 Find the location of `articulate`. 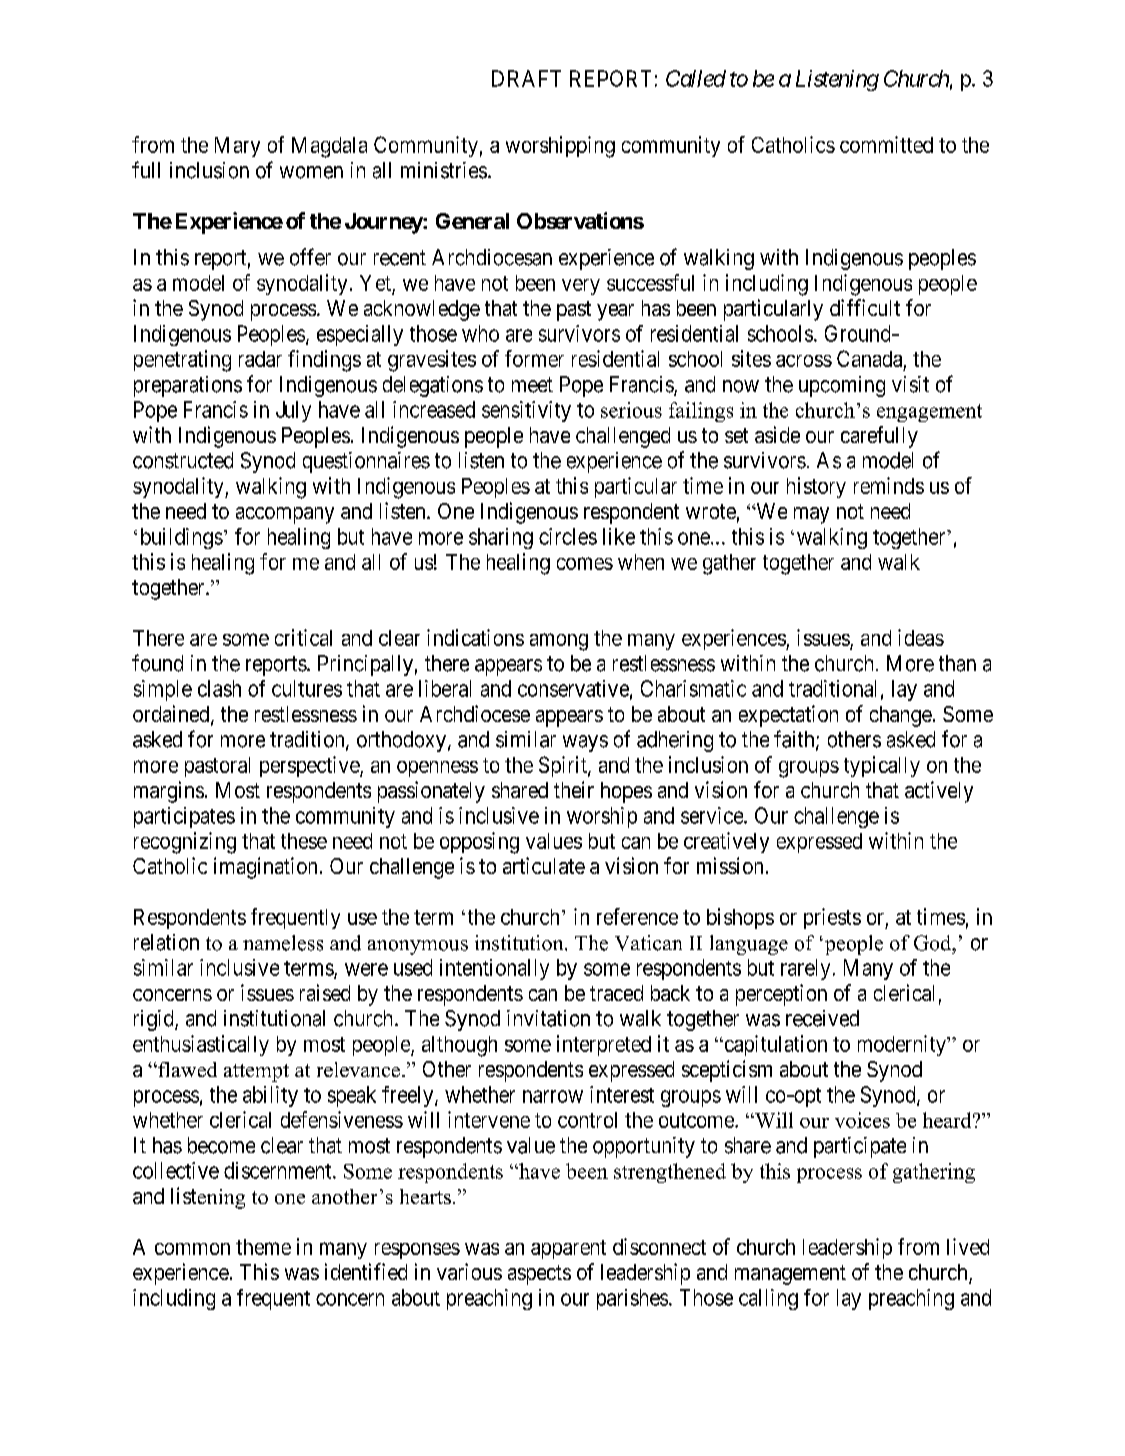

articulate is located at coordinates (544, 865).
